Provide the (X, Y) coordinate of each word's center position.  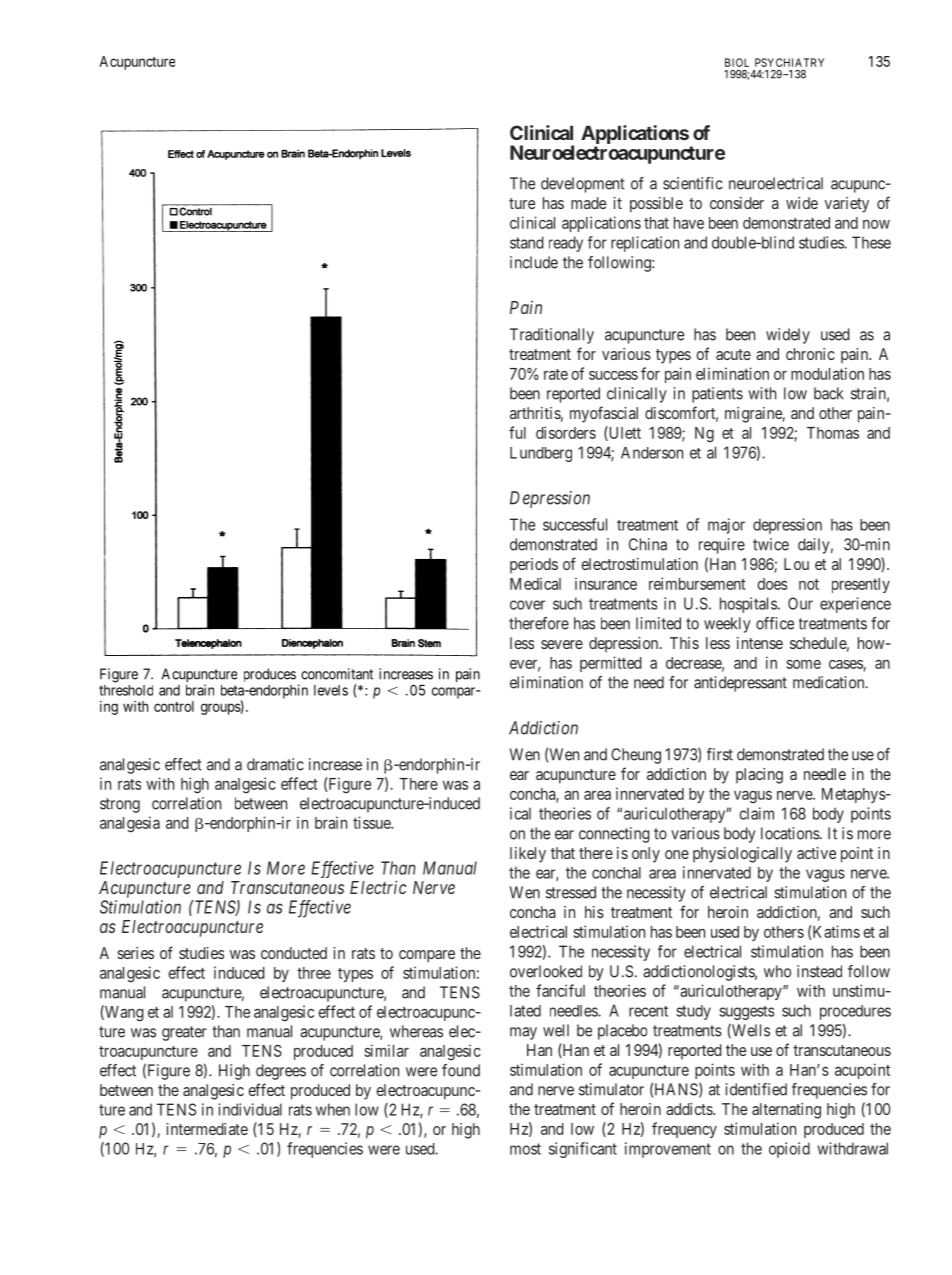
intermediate (207, 1129)
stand (527, 242)
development (583, 185)
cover (527, 605)
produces (270, 675)
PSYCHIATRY (789, 62)
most (525, 1149)
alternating (786, 1111)
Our (800, 603)
